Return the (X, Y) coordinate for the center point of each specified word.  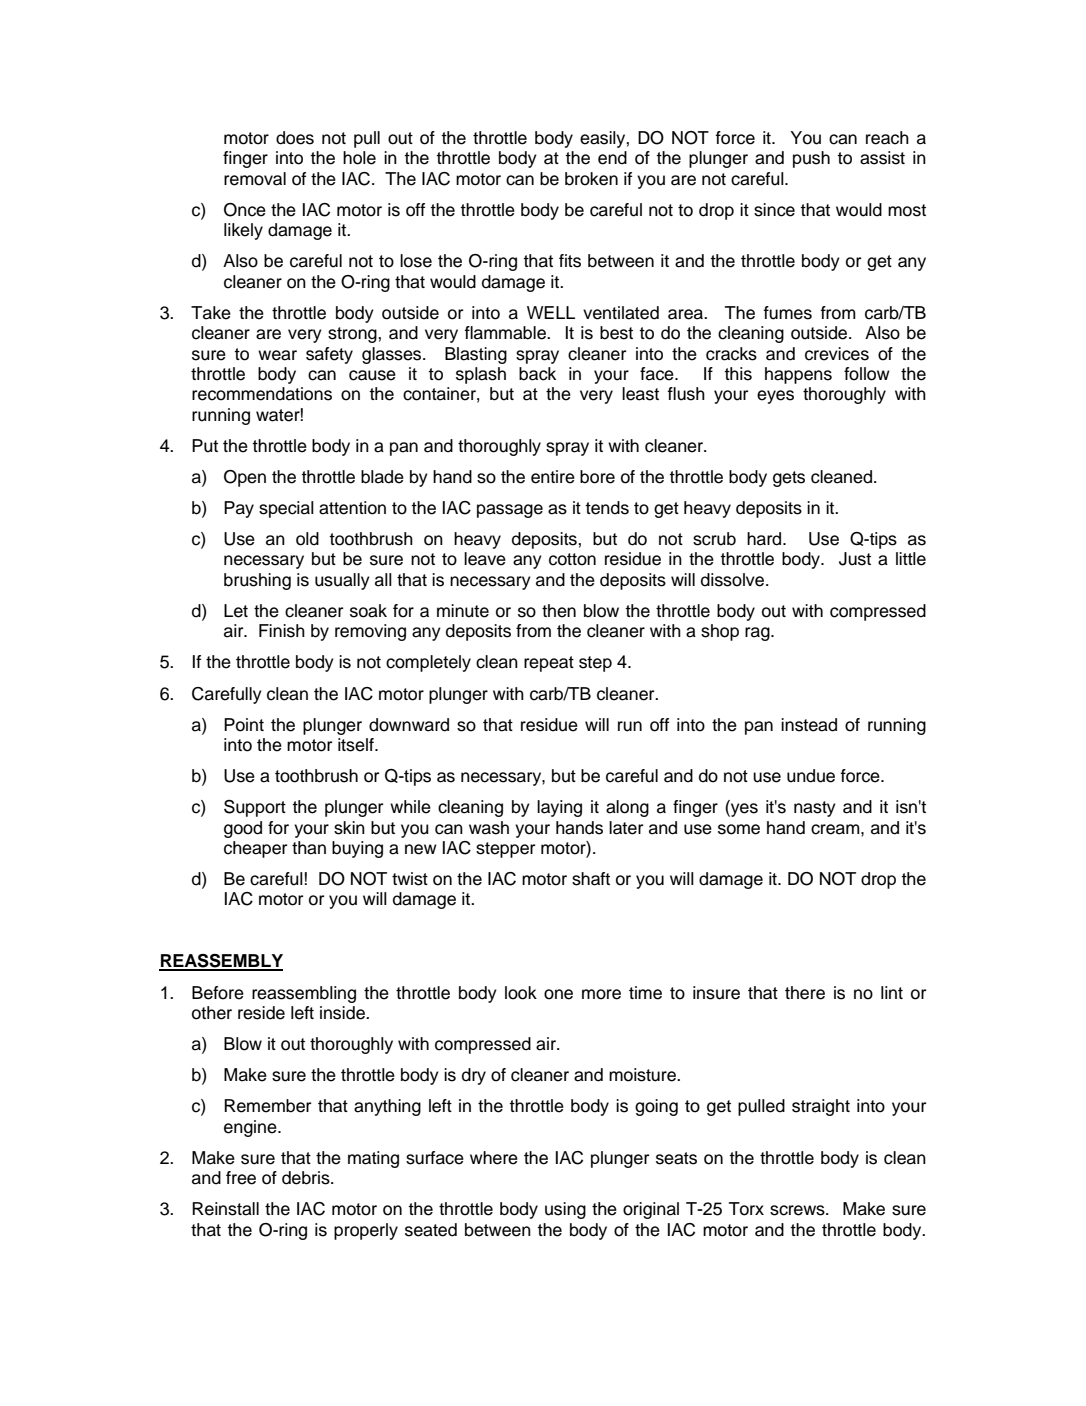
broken (591, 179)
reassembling (304, 994)
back (537, 374)
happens (798, 375)
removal (255, 179)
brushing (257, 581)
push (811, 159)
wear (277, 355)
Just (855, 559)
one (558, 994)
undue (811, 776)
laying (559, 808)
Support (255, 808)
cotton (572, 559)
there (805, 993)
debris (307, 1178)
